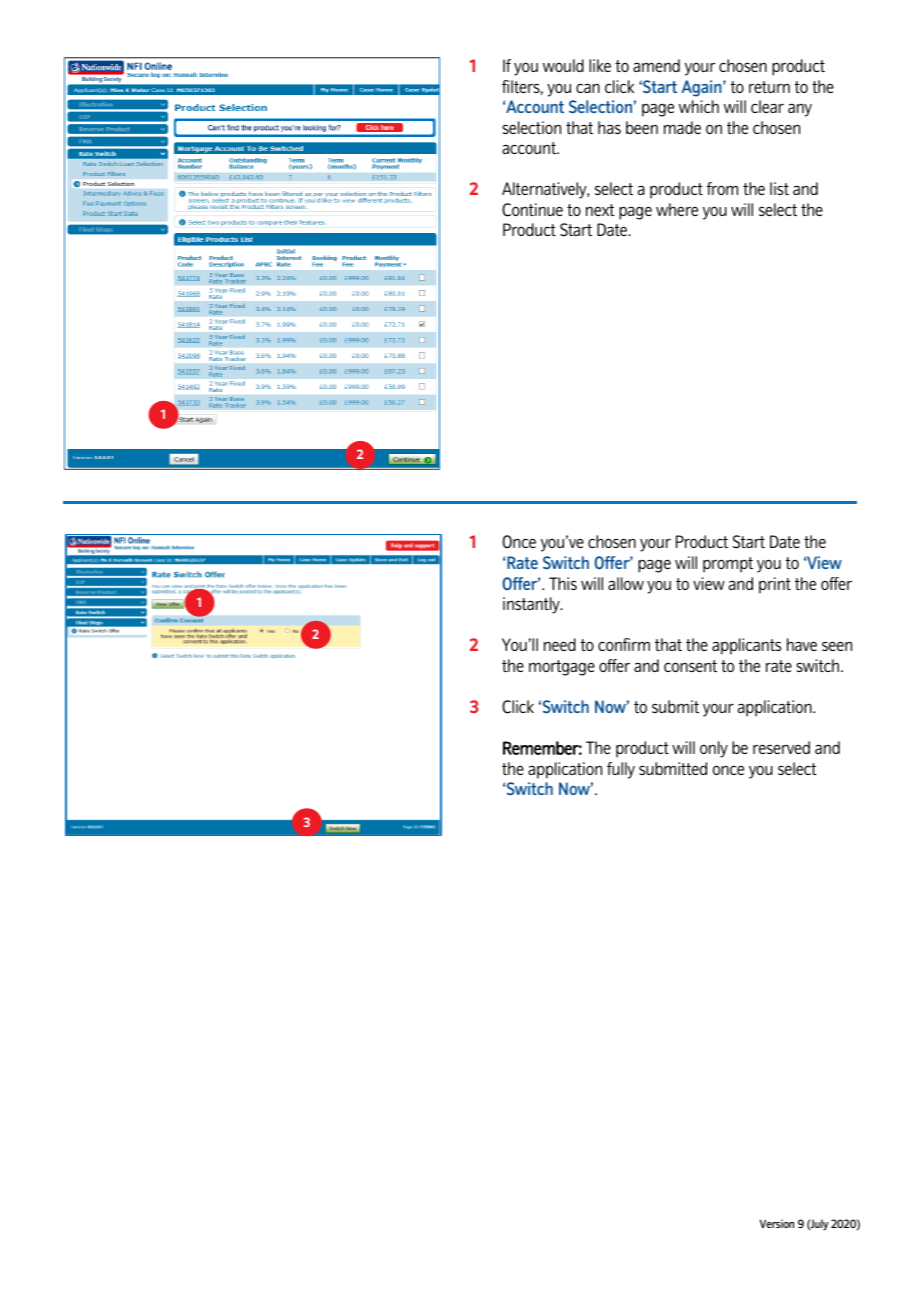 The height and width of the image is (1308, 924). Describe the element at coordinates (621, 770) in the image. I see `fully` at that location.
